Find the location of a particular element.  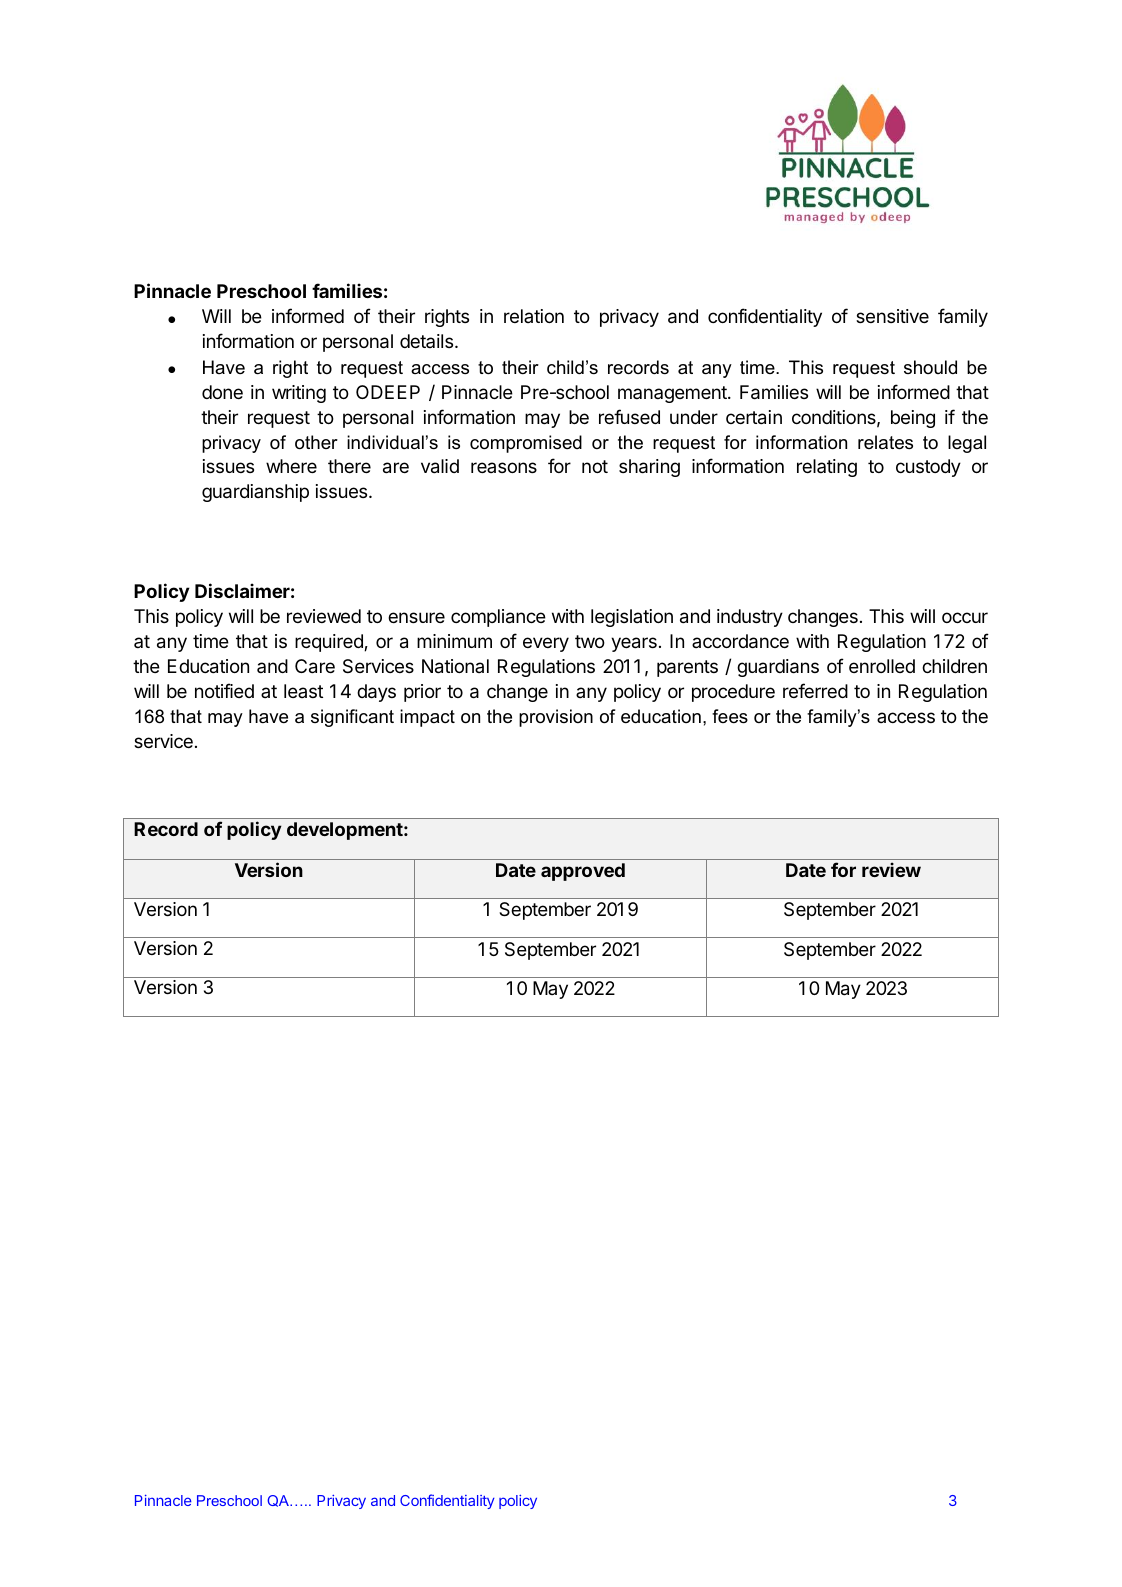

legislation is located at coordinates (632, 618).
